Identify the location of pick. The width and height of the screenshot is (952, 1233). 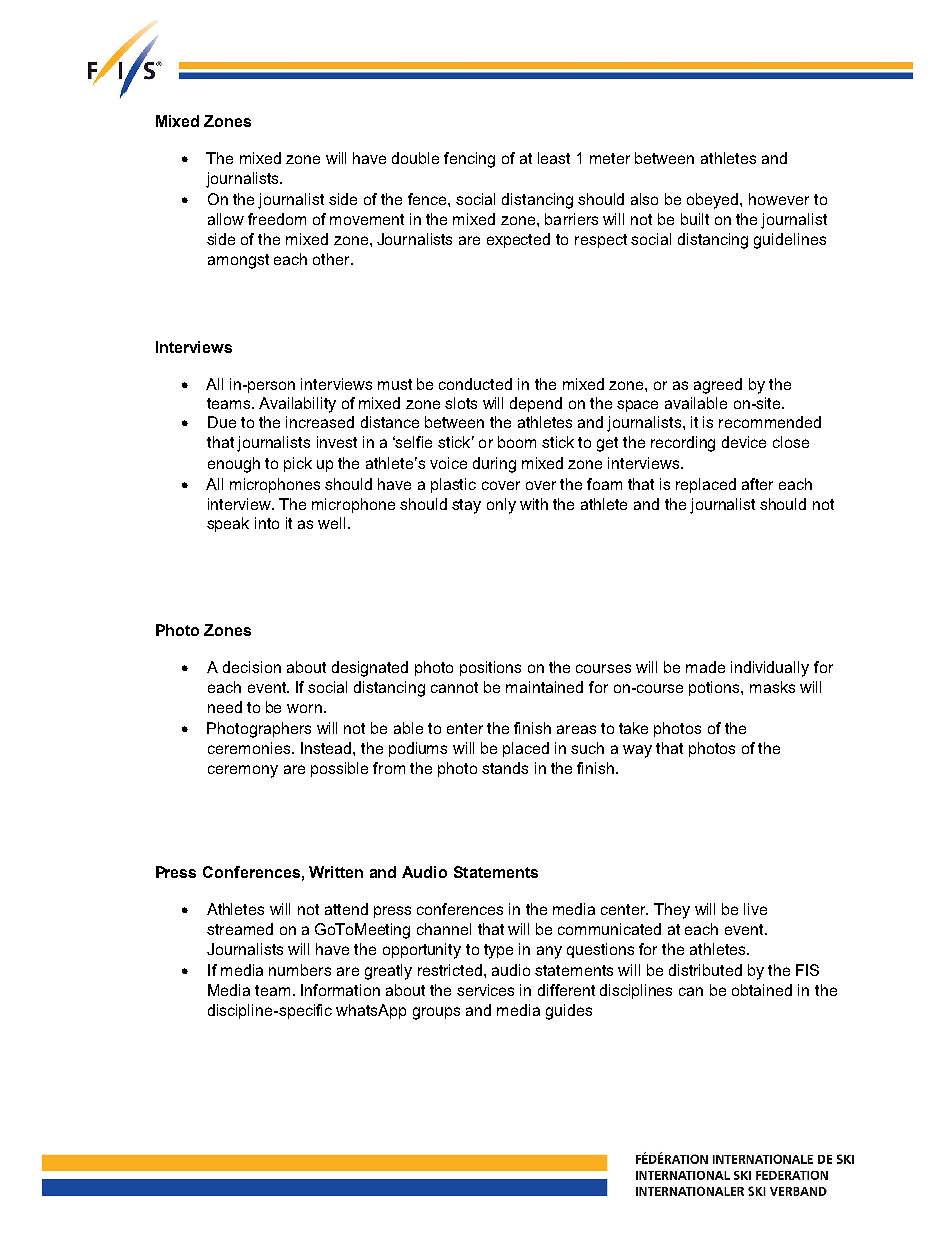
(298, 464).
